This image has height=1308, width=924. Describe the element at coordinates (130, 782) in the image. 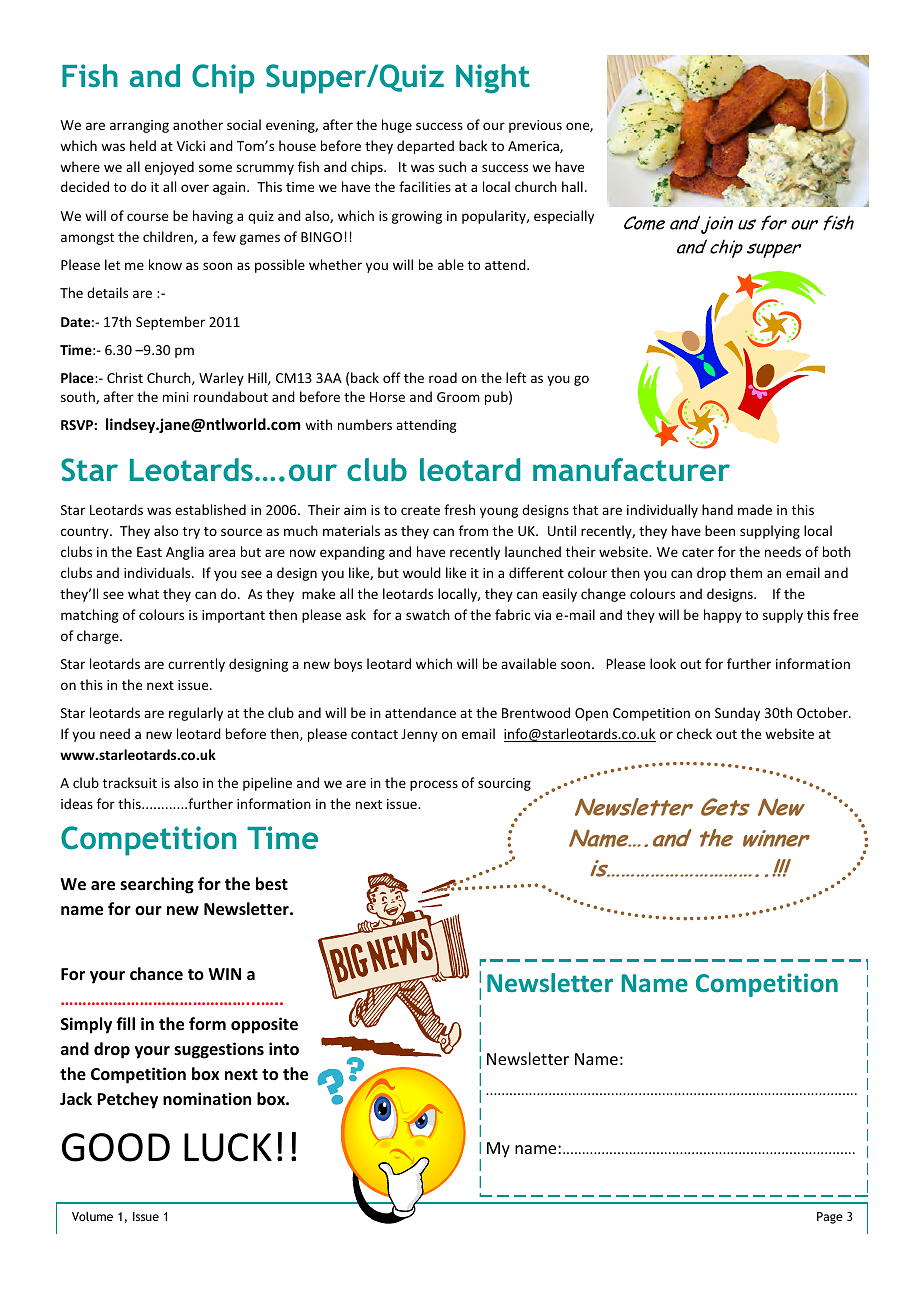

I see `tracksuit` at that location.
